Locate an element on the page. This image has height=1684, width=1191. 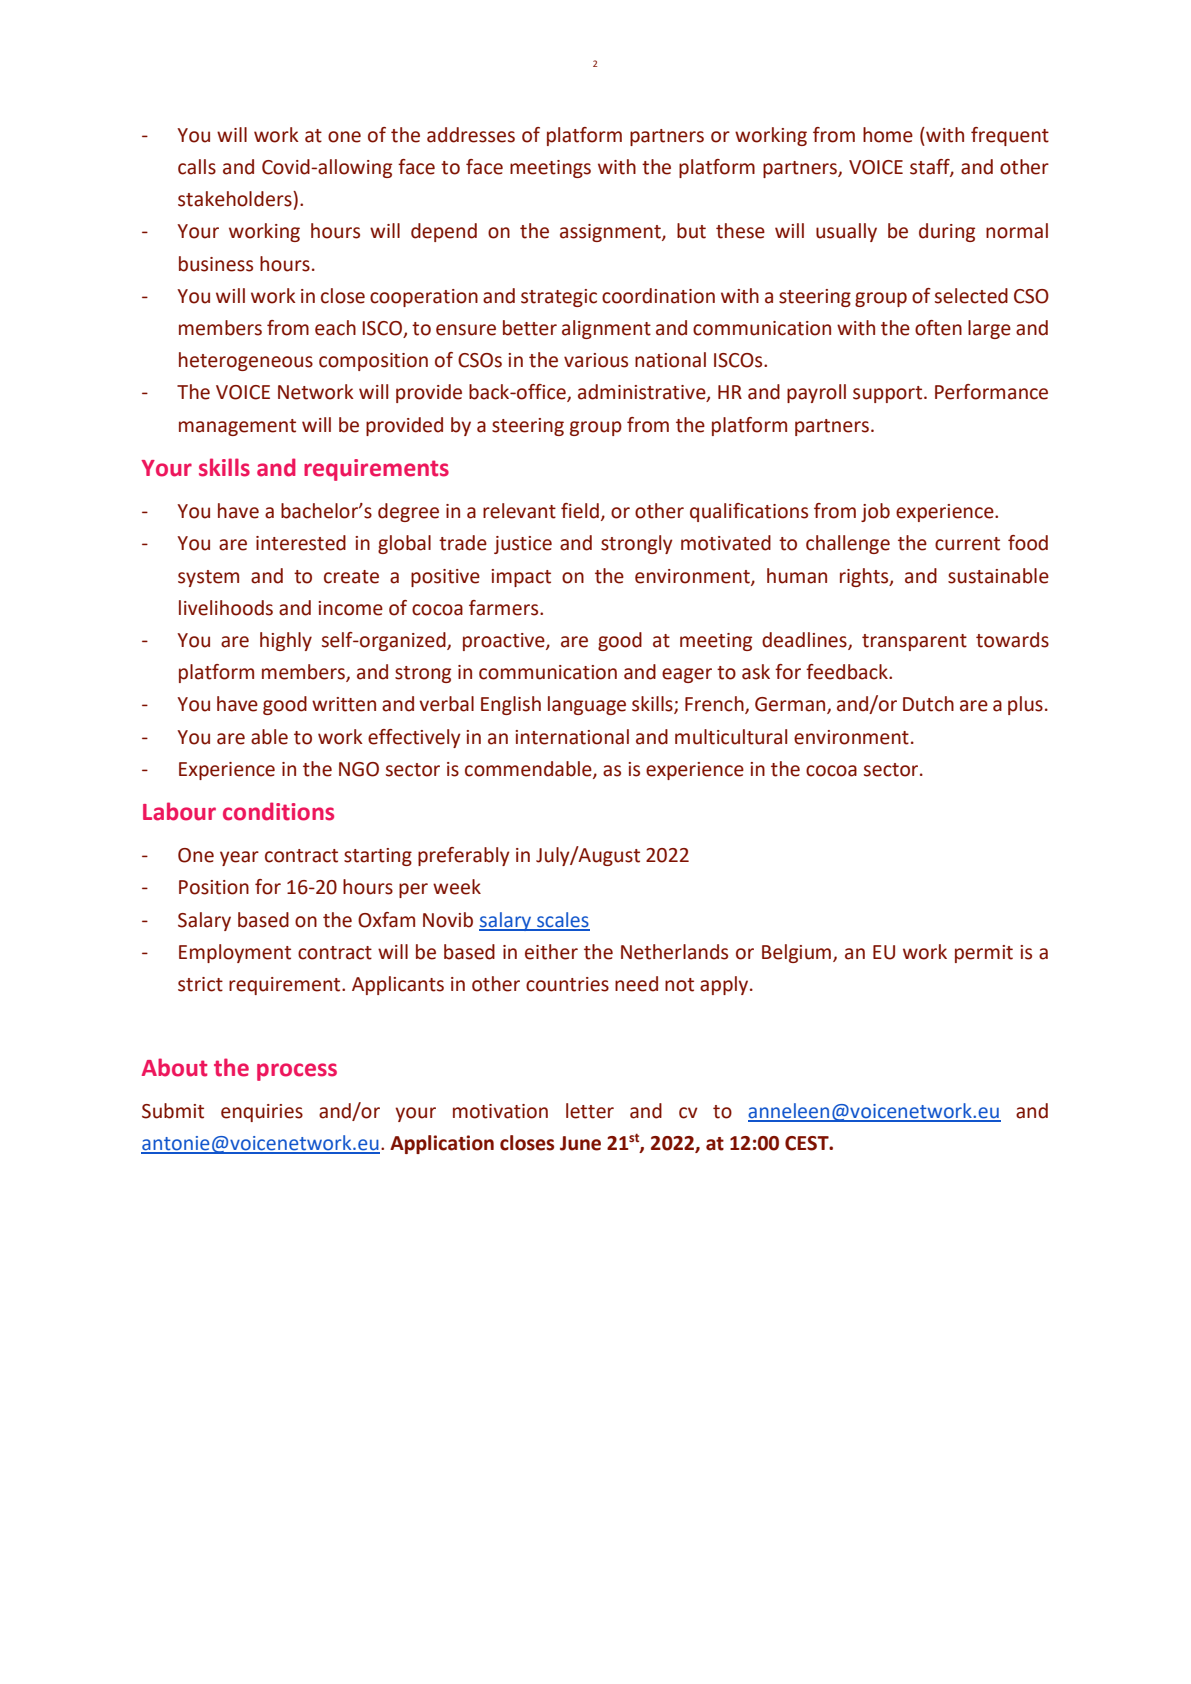
management is located at coordinates (237, 427).
